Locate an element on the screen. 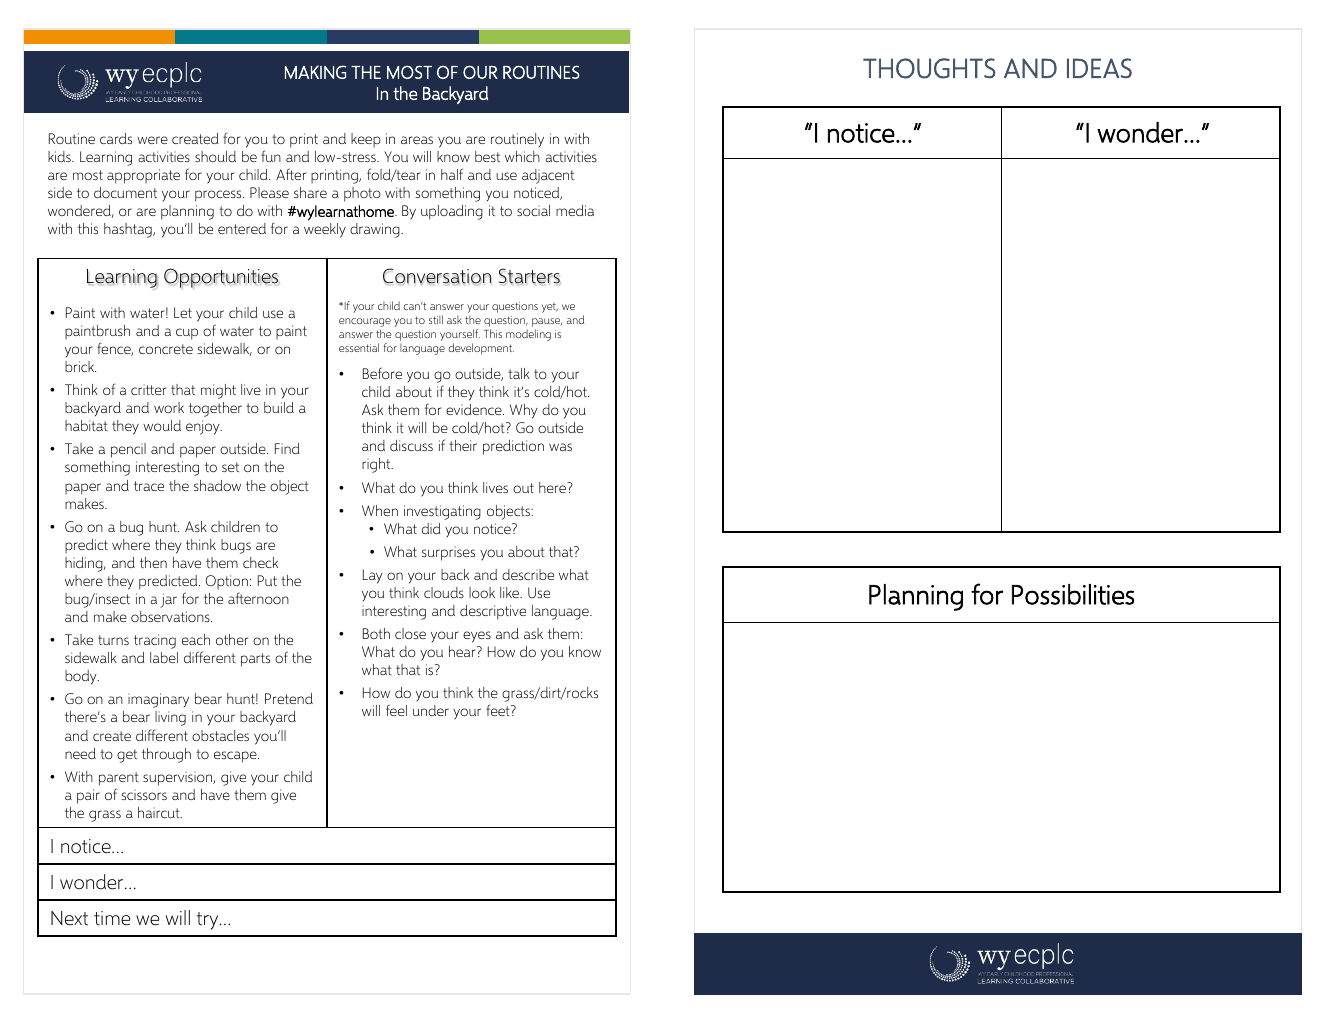 The width and height of the screenshot is (1325, 1024). under is located at coordinates (431, 710).
